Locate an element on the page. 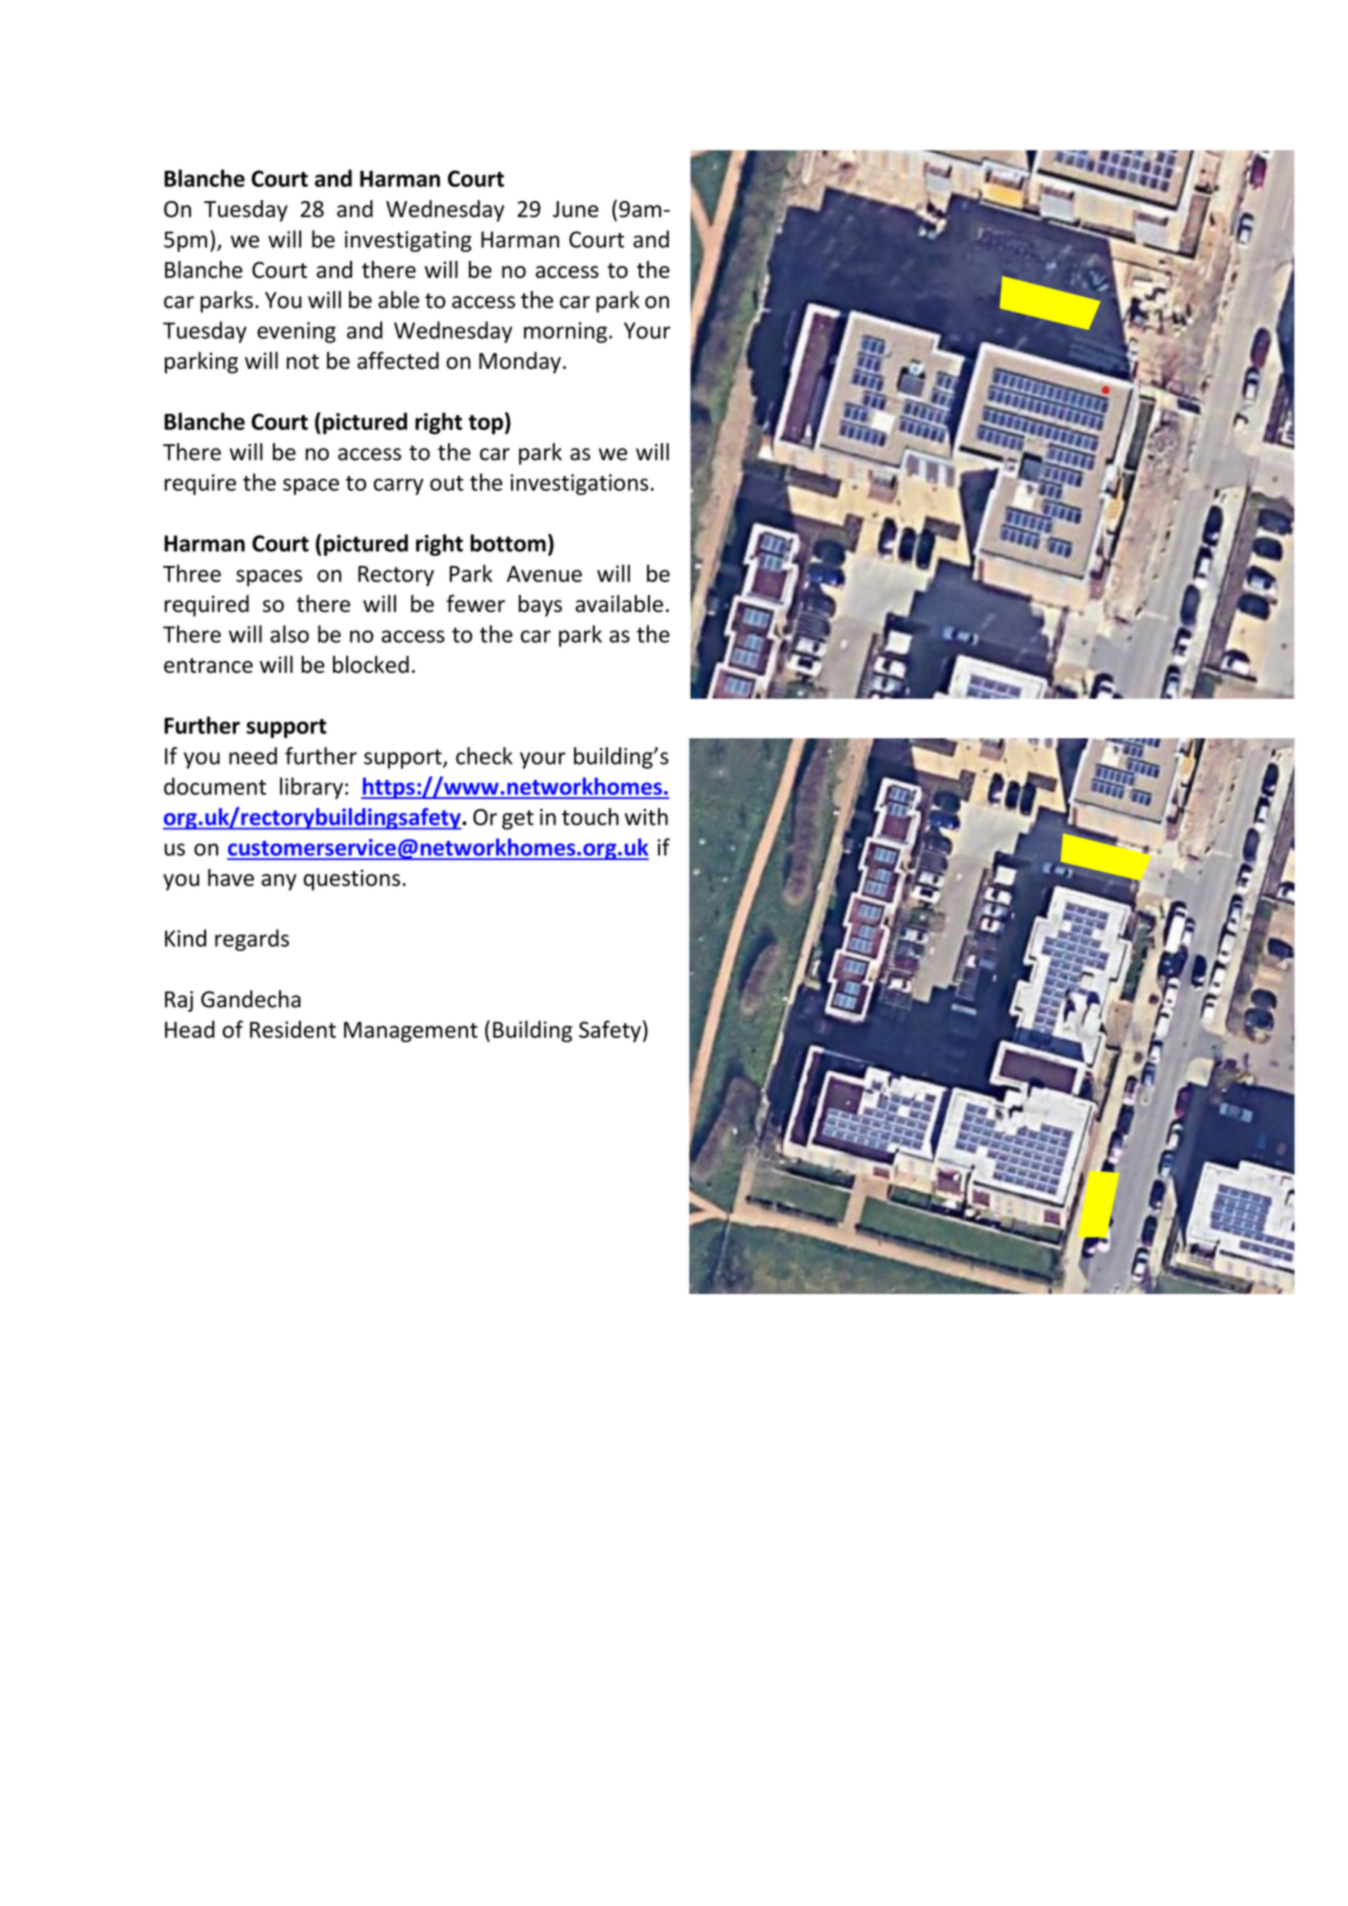 The image size is (1348, 1906). Head is located at coordinates (190, 1029).
